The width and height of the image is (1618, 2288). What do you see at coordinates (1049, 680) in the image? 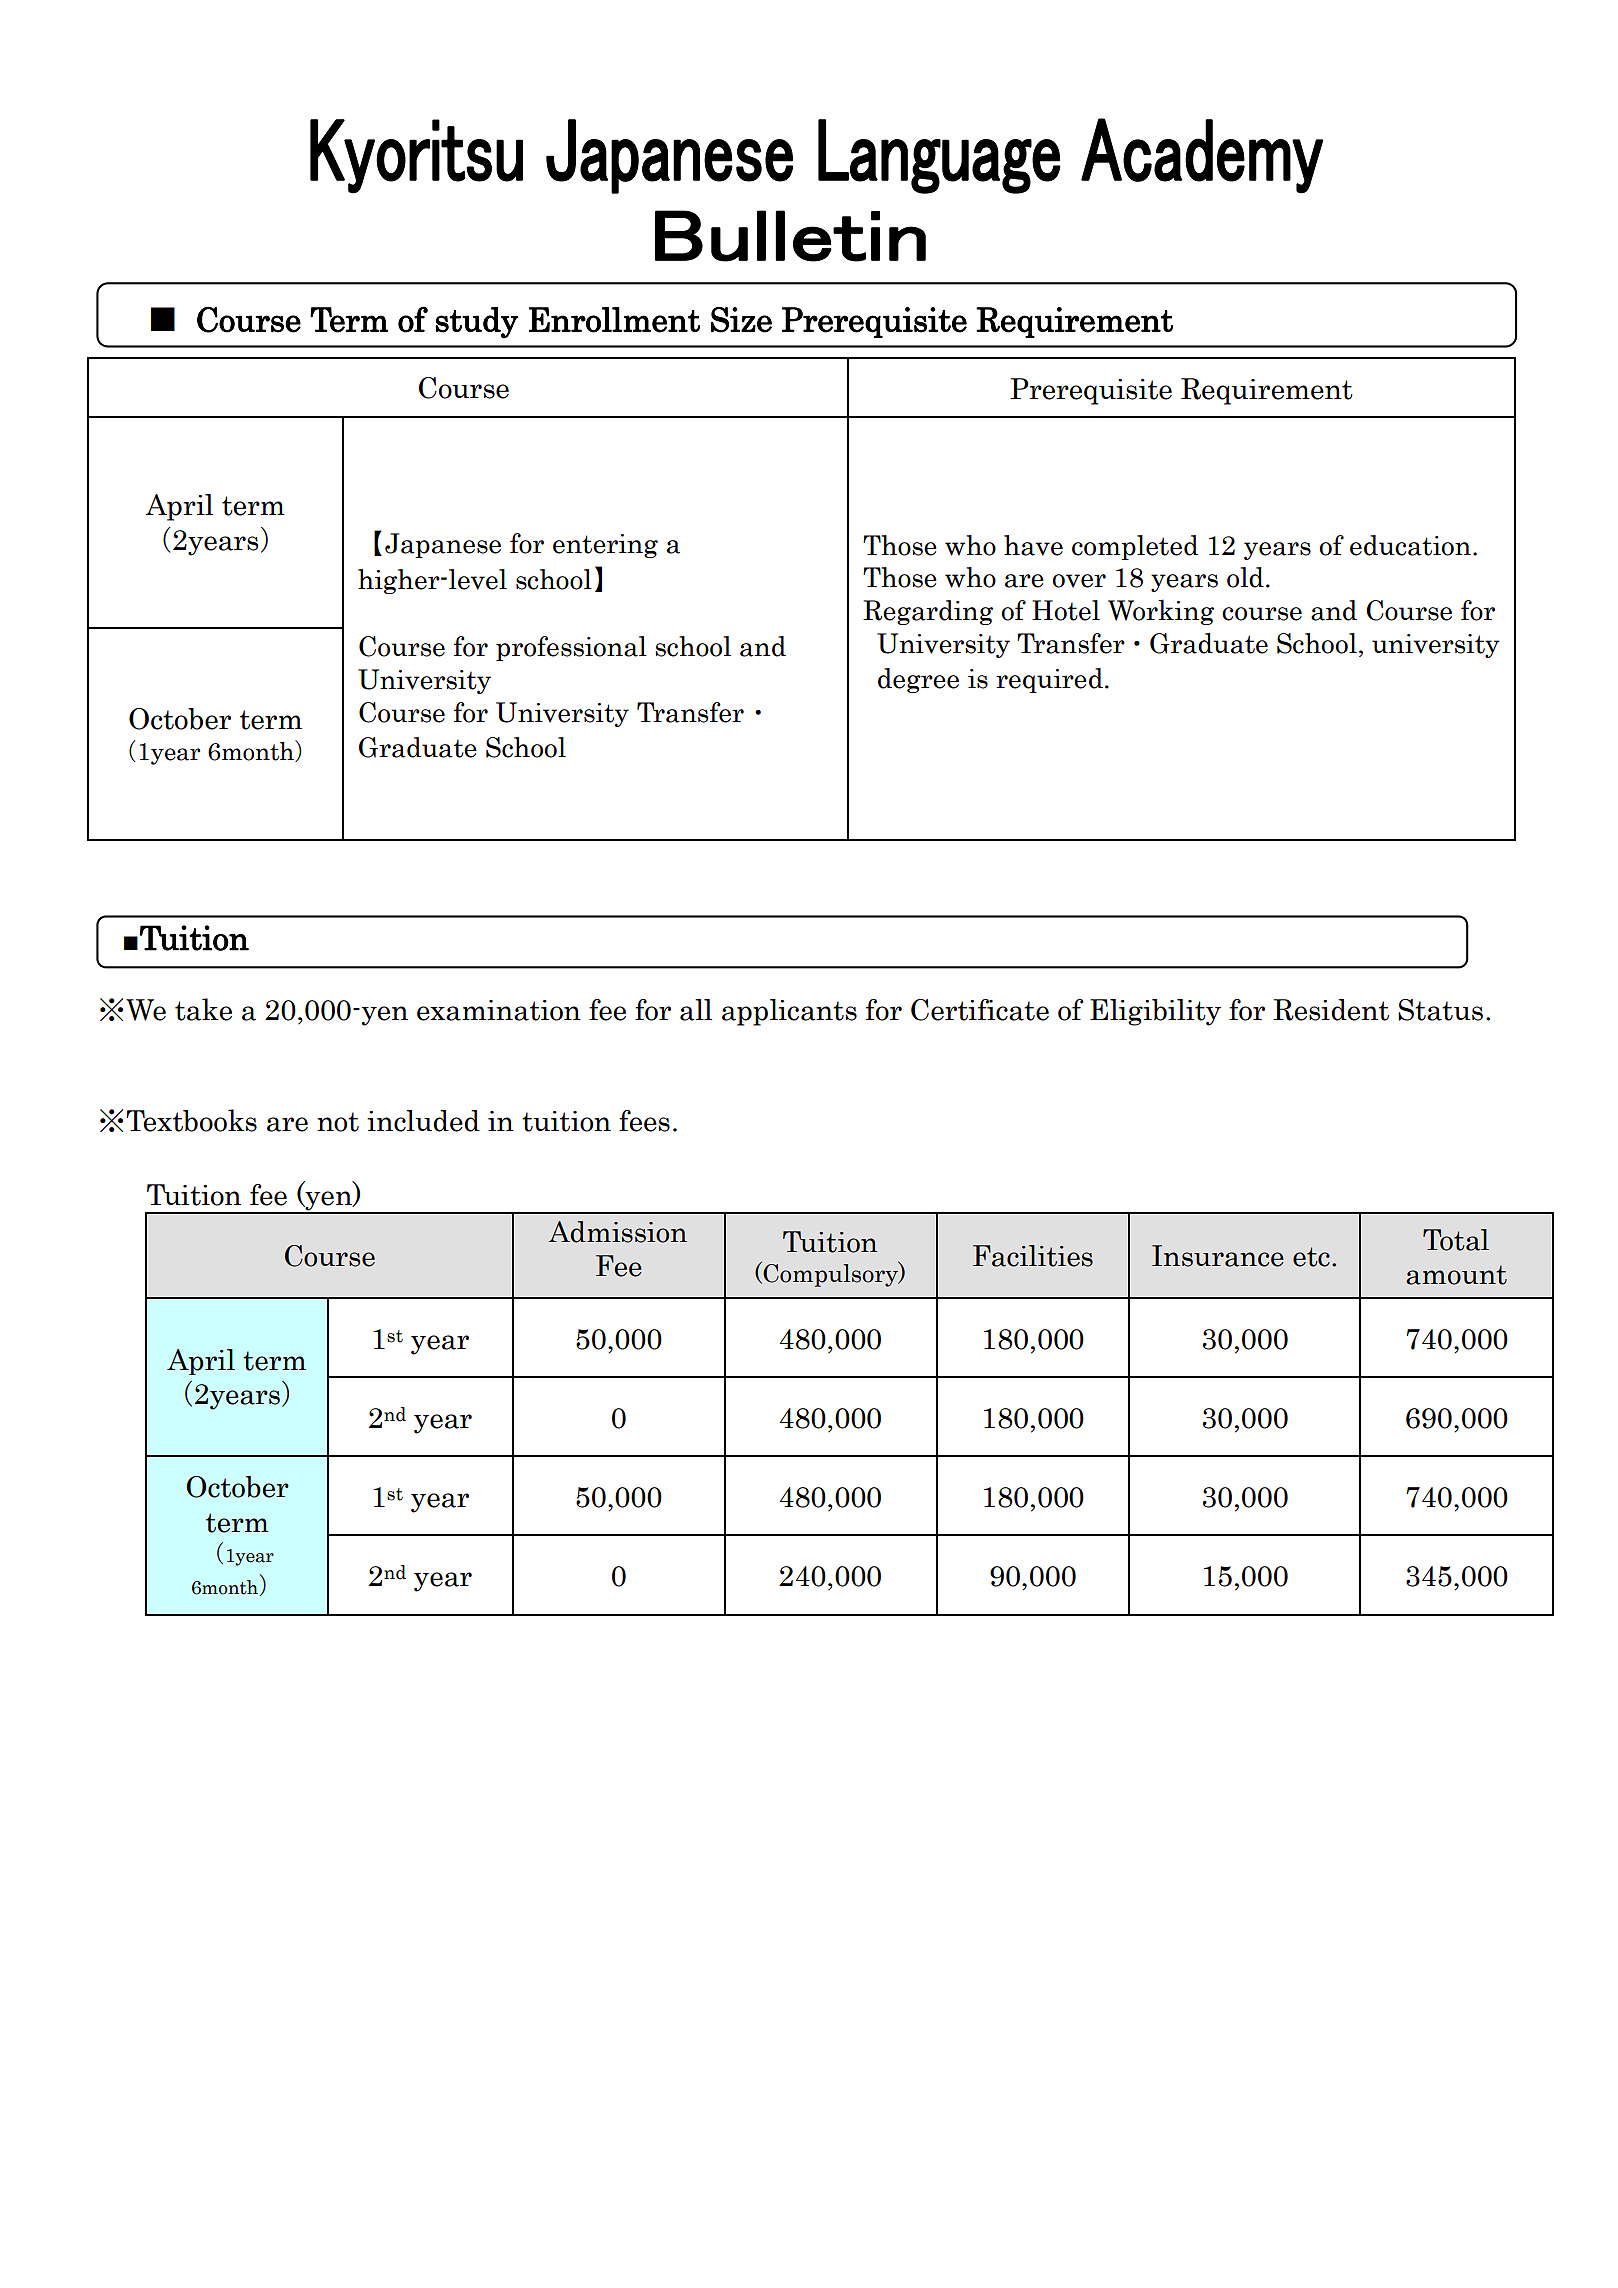
I see `required` at bounding box center [1049, 680].
